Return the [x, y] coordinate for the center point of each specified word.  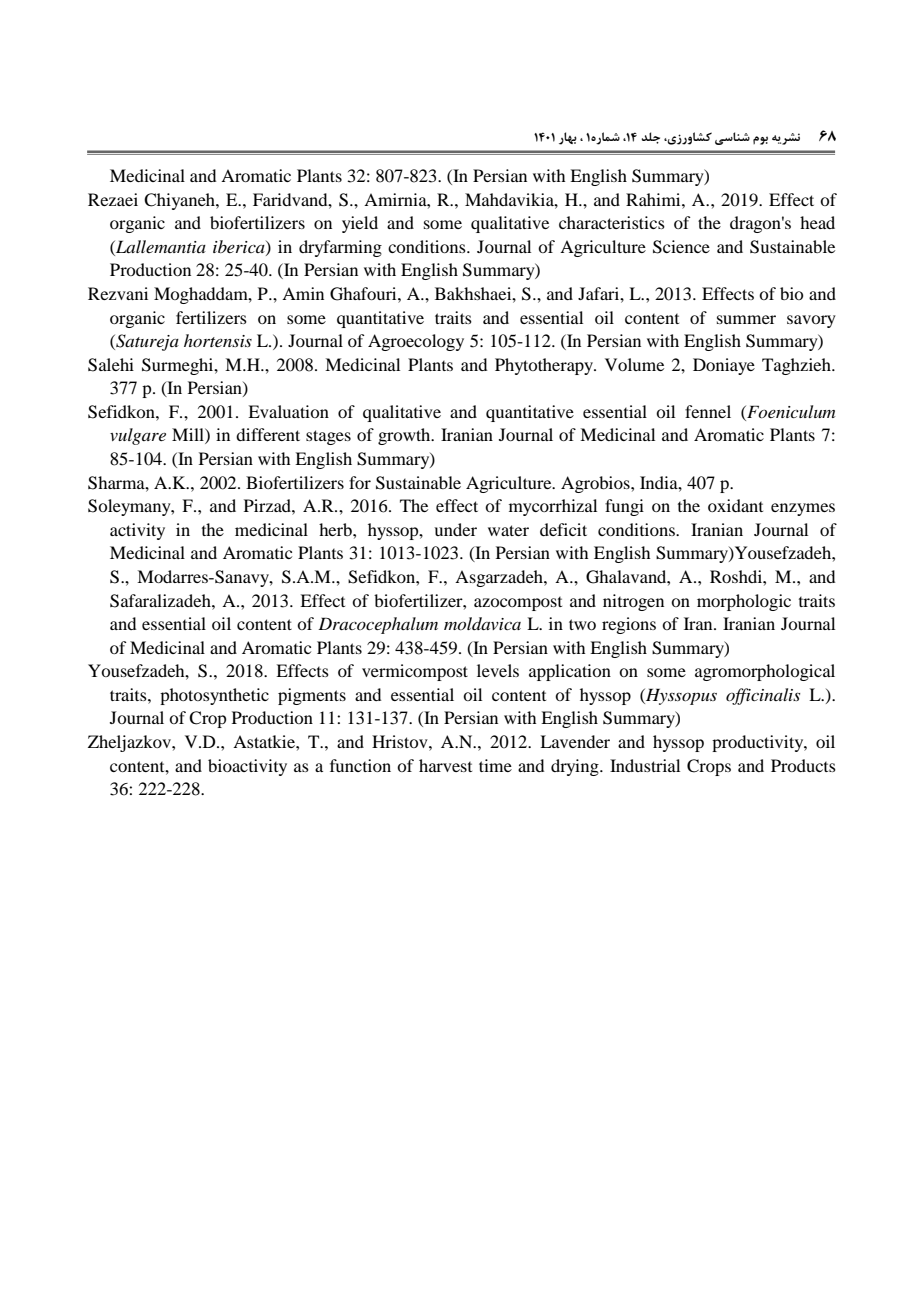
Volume [634, 364]
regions [629, 625]
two [582, 624]
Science [681, 247]
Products [803, 765]
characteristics [612, 222]
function [360, 765]
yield [360, 224]
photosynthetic [214, 696]
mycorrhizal [553, 507]
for [360, 482]
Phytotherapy [545, 366]
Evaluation [288, 411]
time [495, 765]
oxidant [735, 505]
